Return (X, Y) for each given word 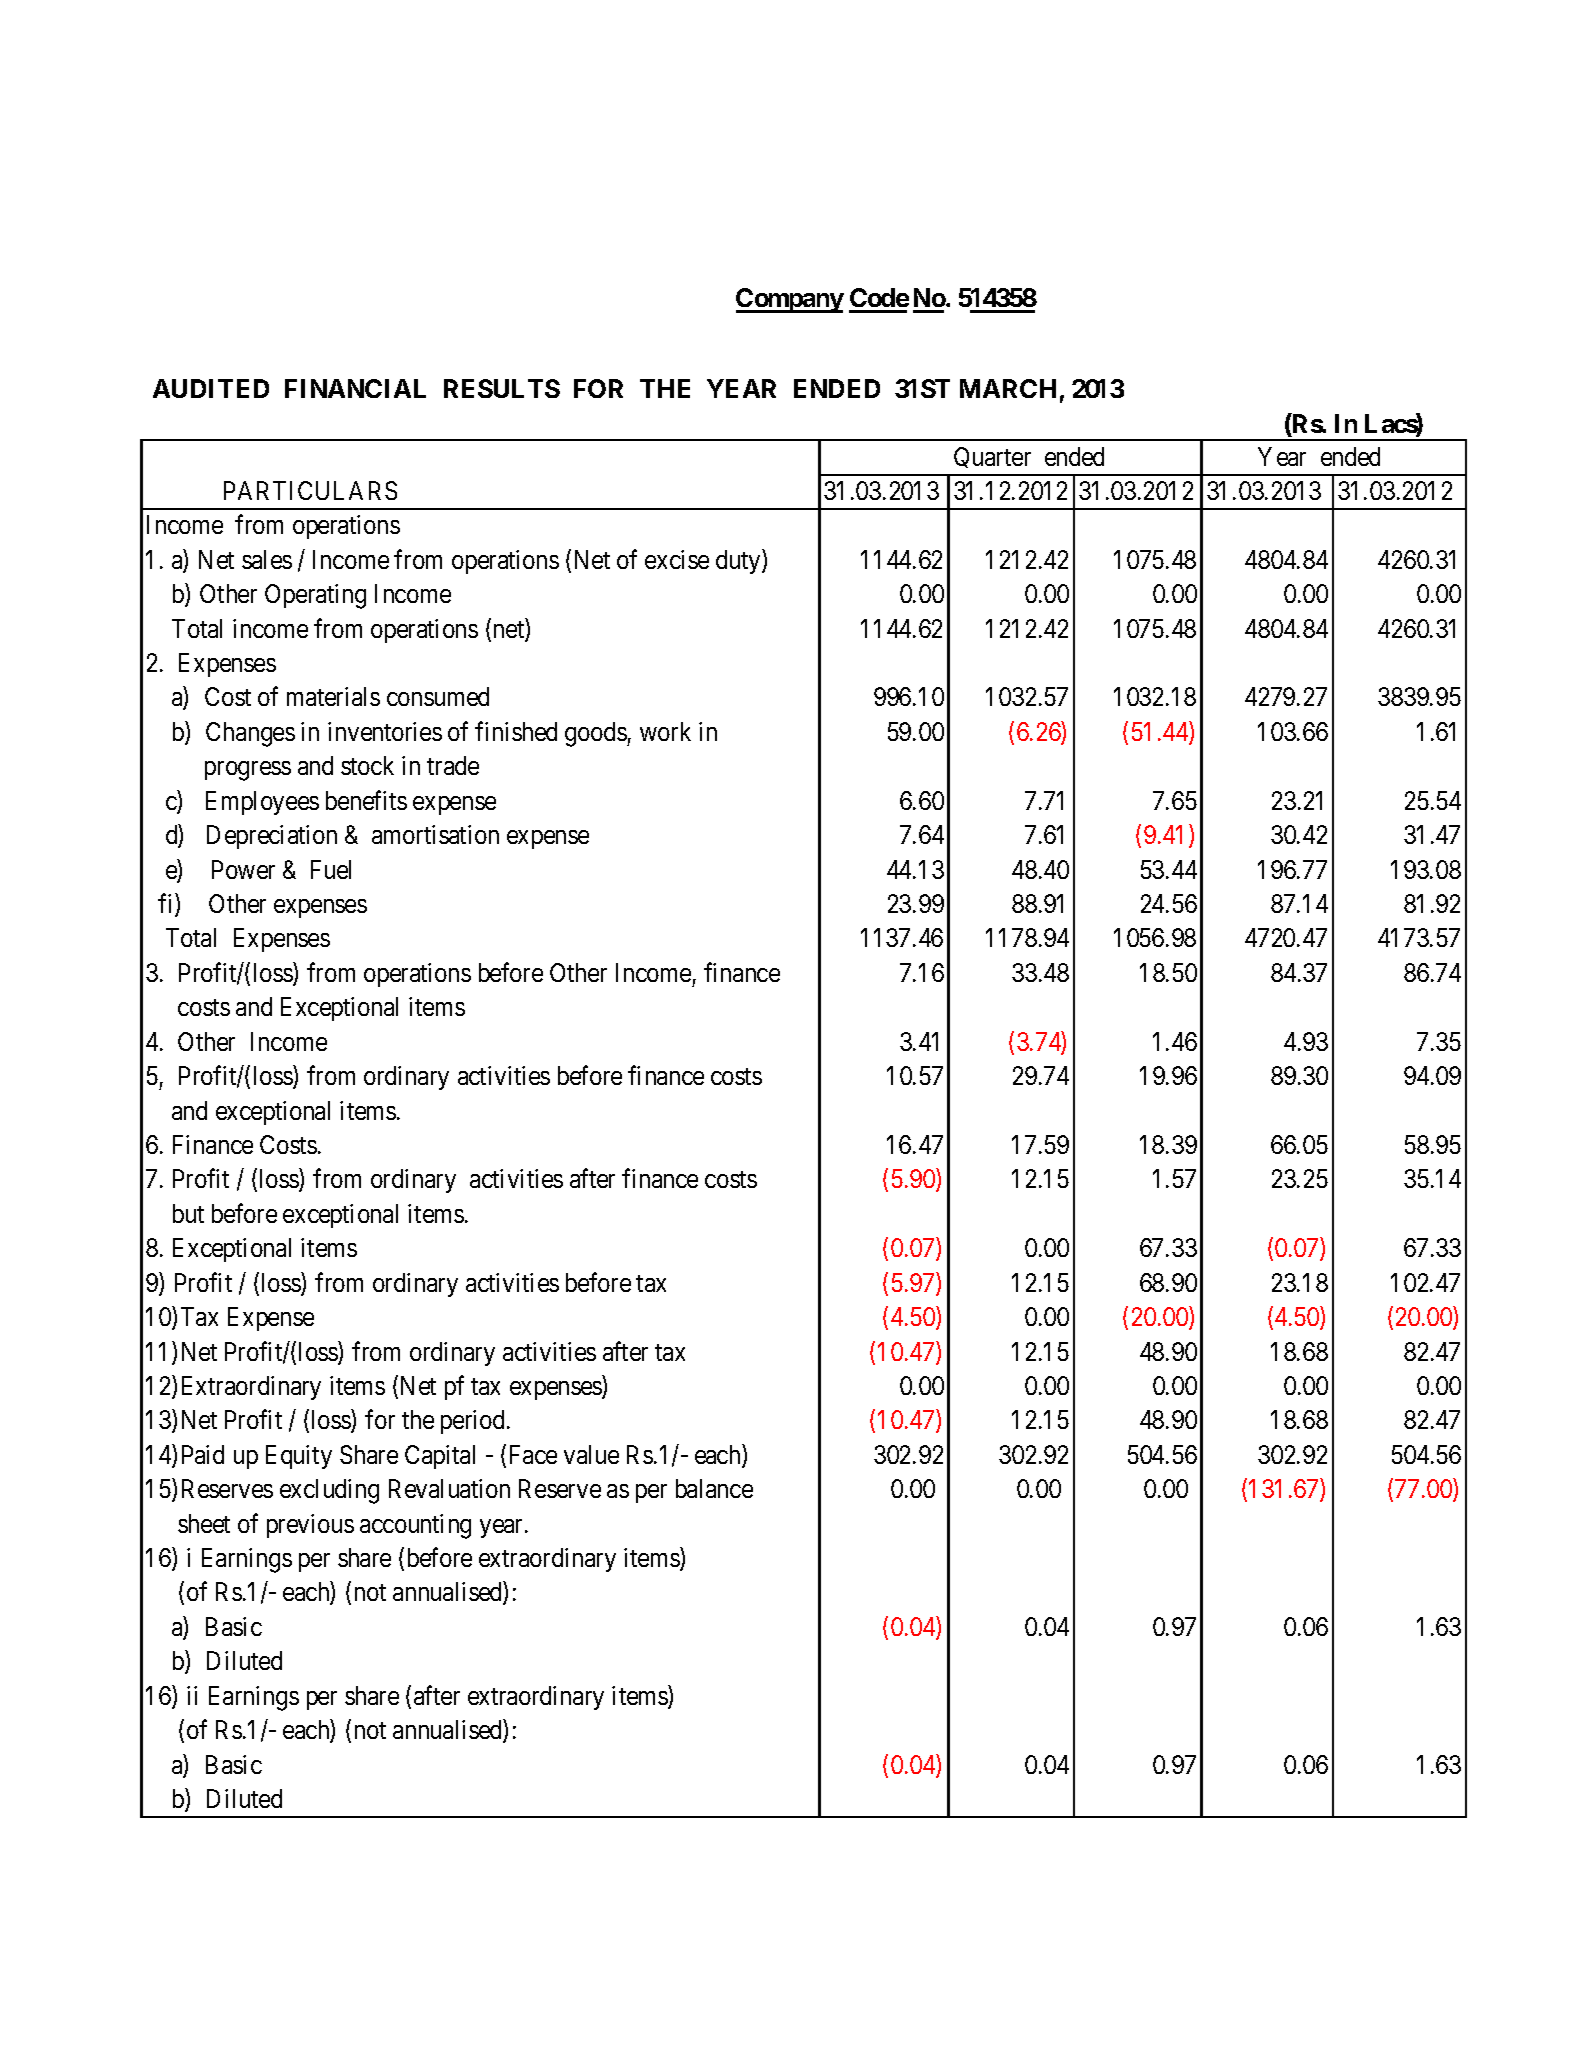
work (665, 731)
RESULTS (502, 388)
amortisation (435, 834)
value (591, 1454)
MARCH (1008, 388)
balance (714, 1488)
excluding (329, 1491)
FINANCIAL (355, 388)
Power (243, 869)
